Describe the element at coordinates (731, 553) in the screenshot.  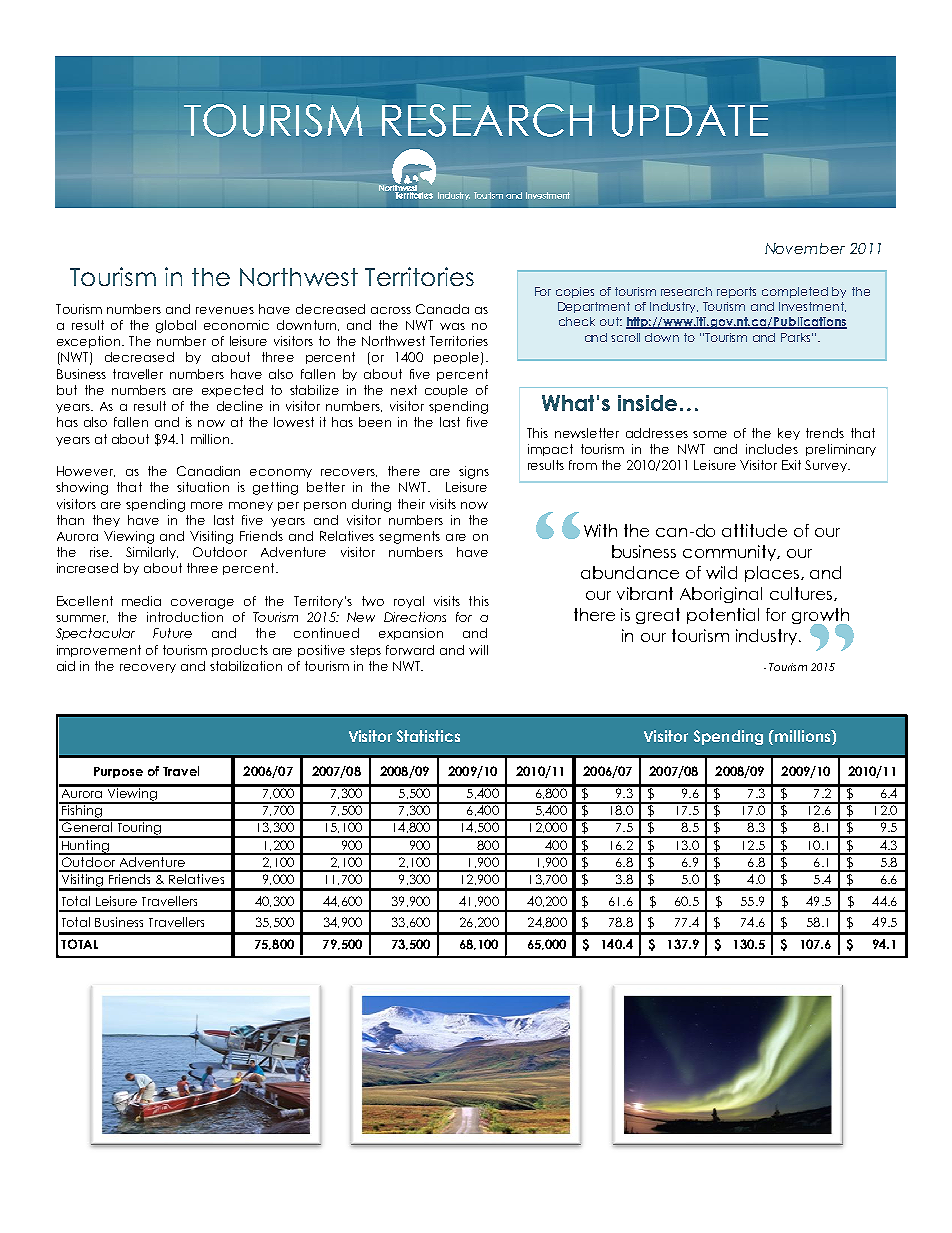
I see `community` at that location.
